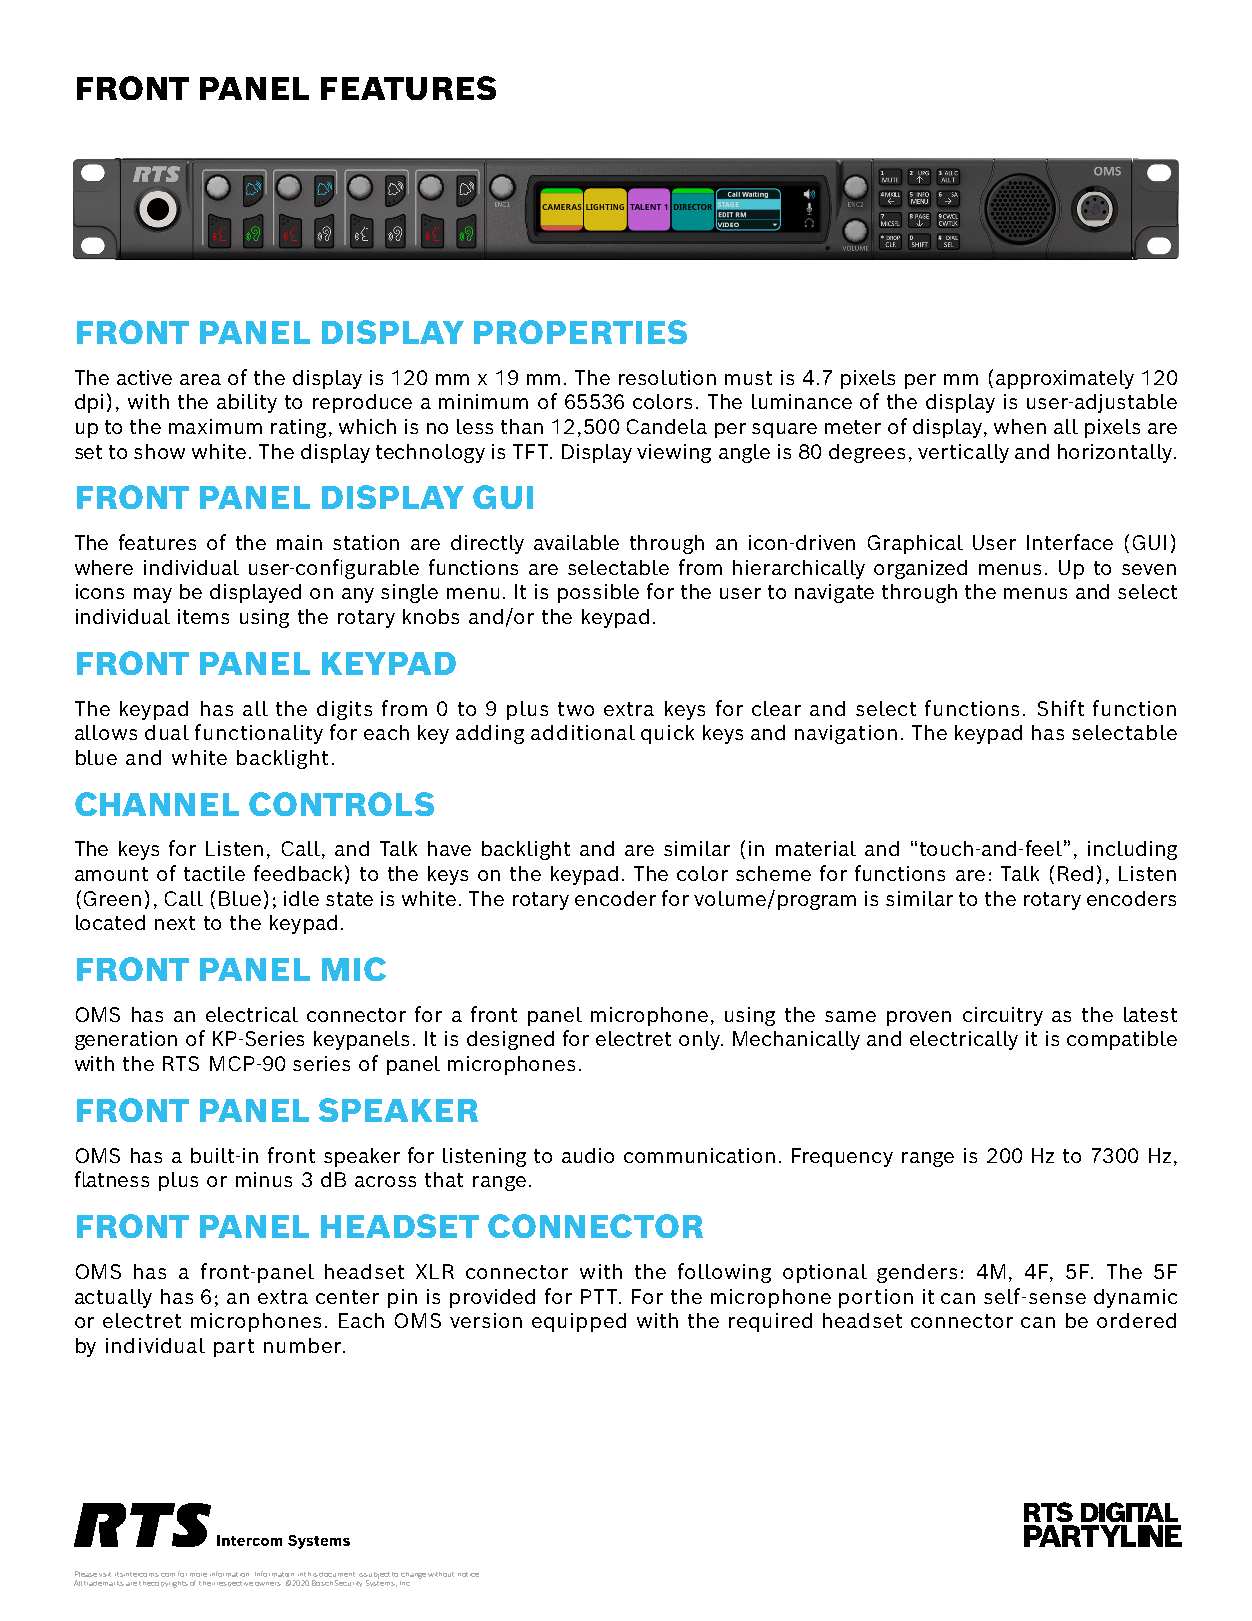  What do you see at coordinates (198, 1575) in the screenshot?
I see `more` at bounding box center [198, 1575].
